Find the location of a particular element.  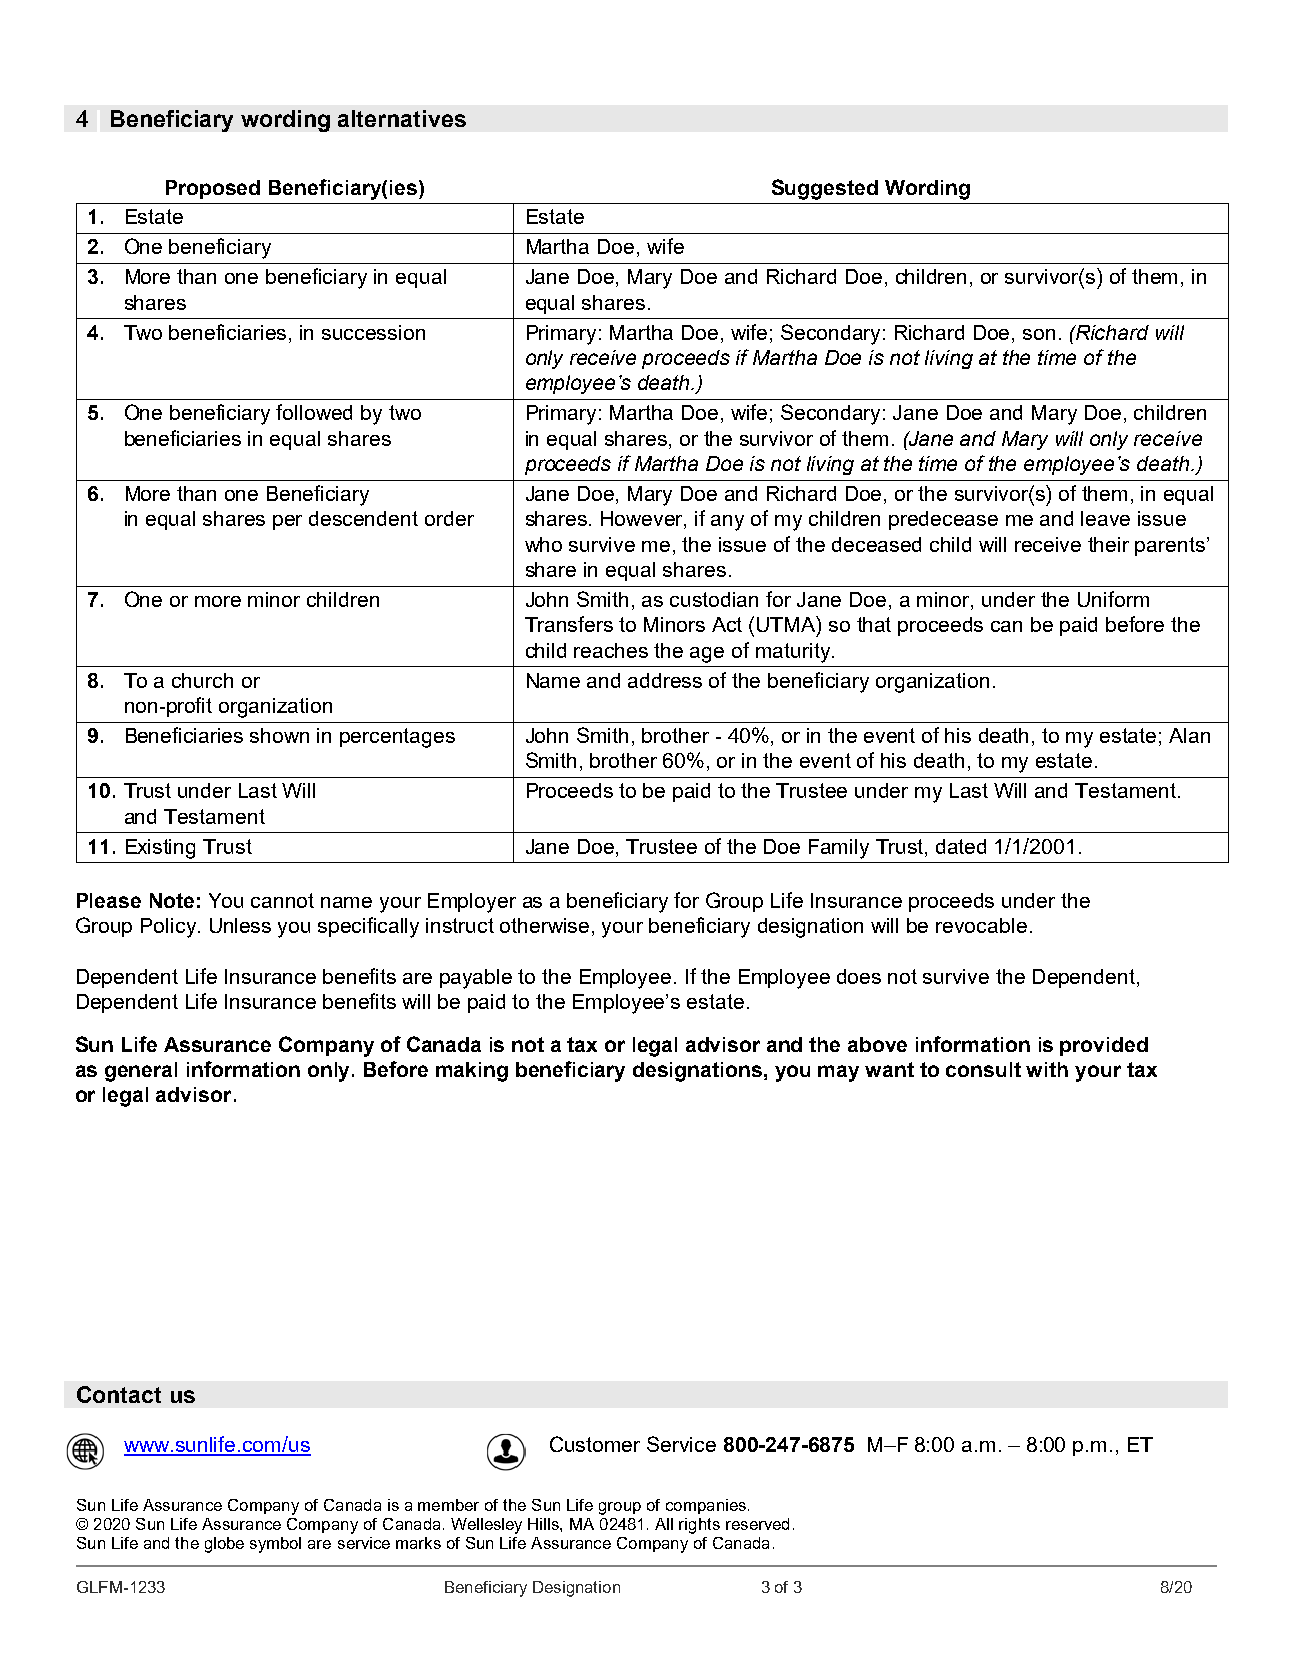

Proposed is located at coordinates (213, 189).
